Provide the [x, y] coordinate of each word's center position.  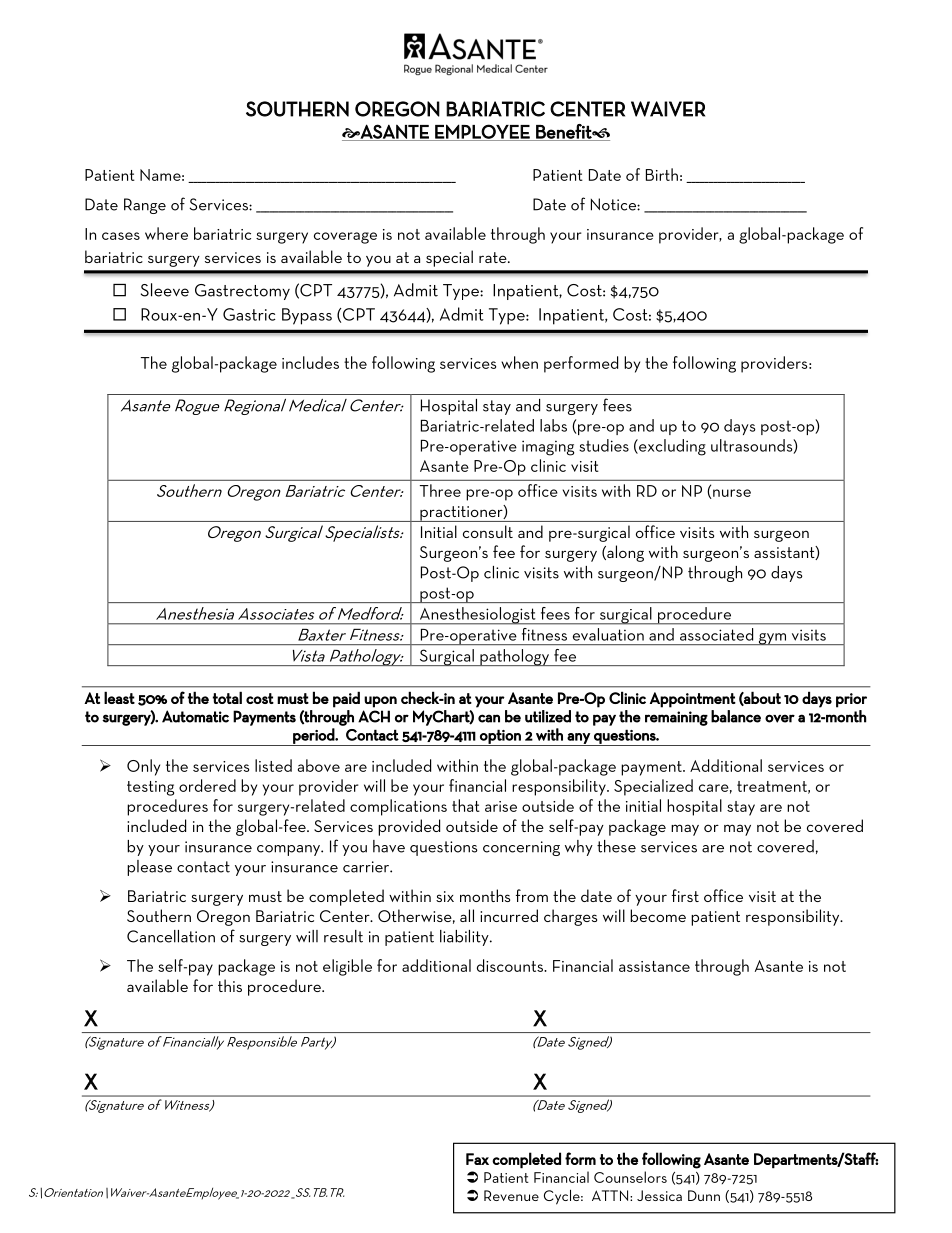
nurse [731, 494]
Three [440, 490]
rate [494, 257]
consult [488, 531]
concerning [521, 848]
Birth [662, 174]
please [149, 868]
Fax [477, 1159]
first [685, 895]
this [230, 985]
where [166, 233]
